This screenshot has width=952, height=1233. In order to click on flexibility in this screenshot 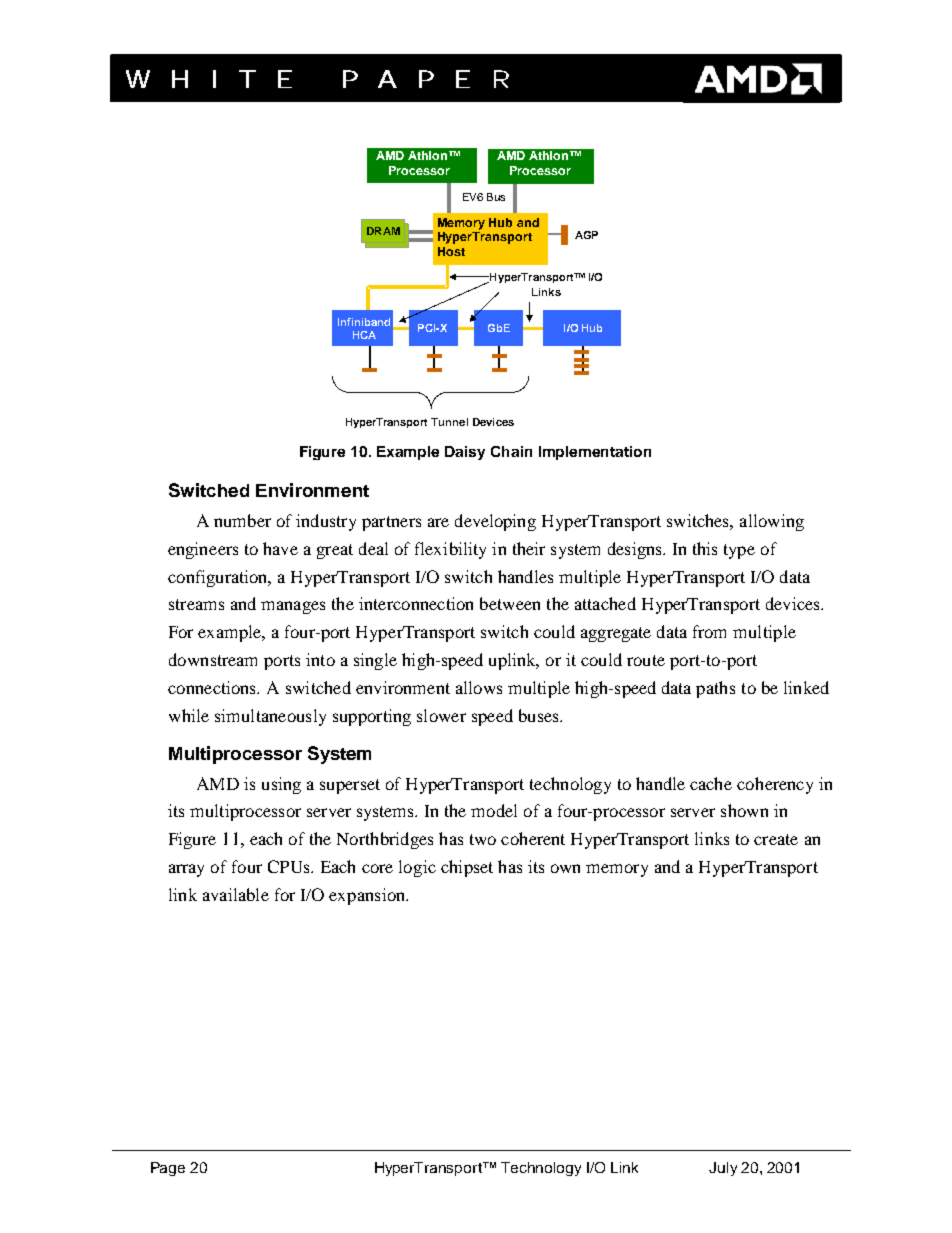, I will do `click(450, 550)`.
